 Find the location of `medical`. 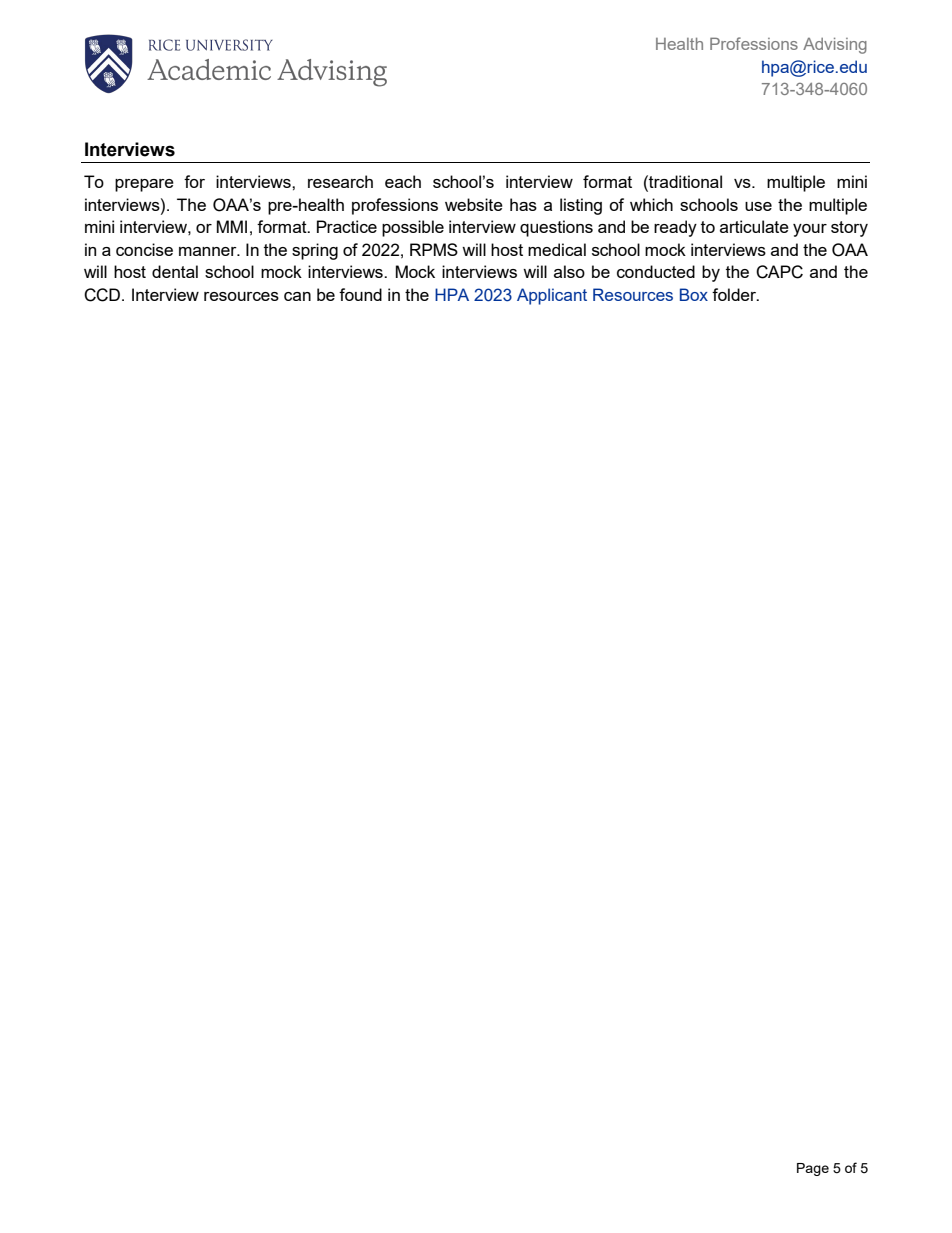

medical is located at coordinates (557, 249).
